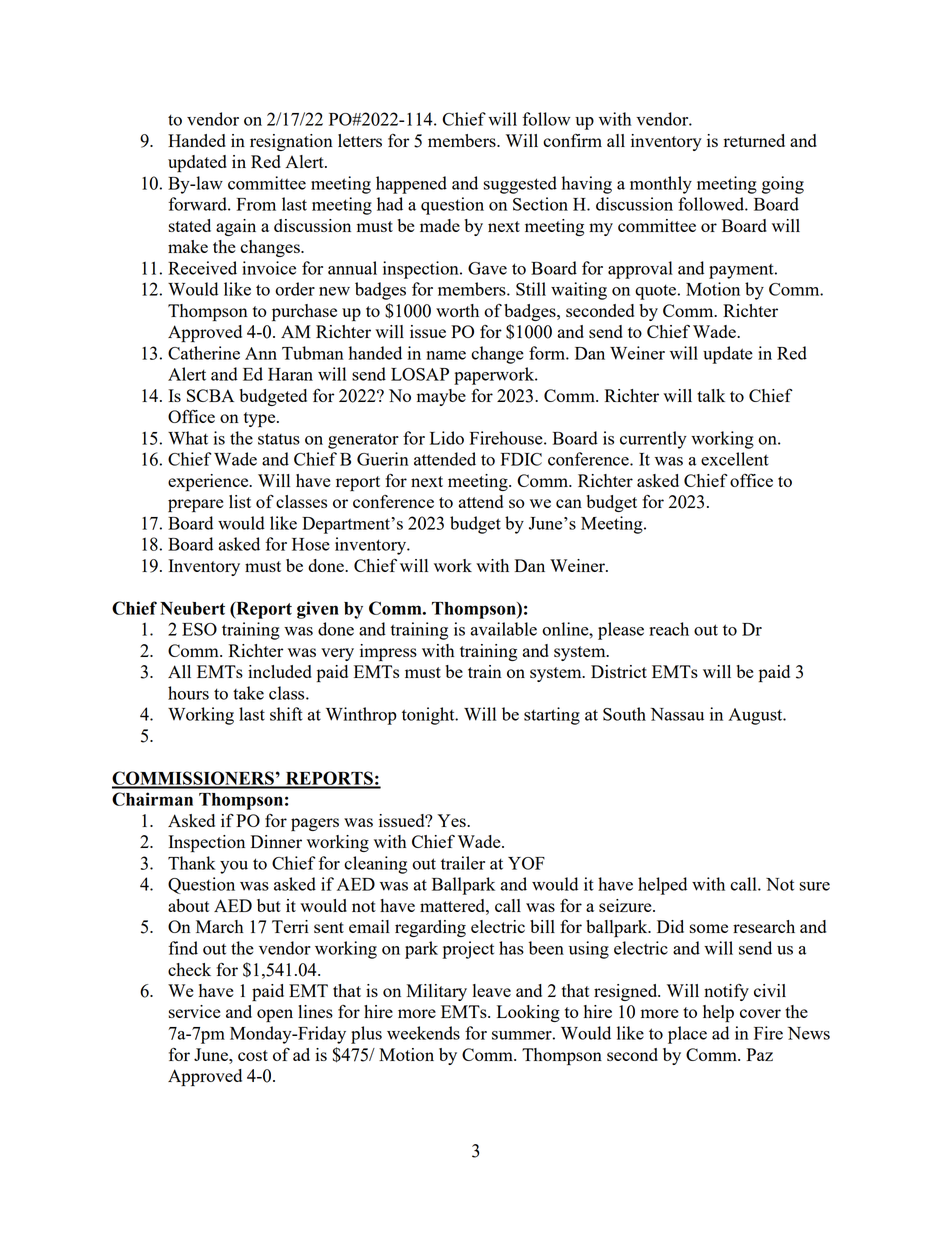 This screenshot has width=952, height=1233. I want to click on cover, so click(760, 1013).
